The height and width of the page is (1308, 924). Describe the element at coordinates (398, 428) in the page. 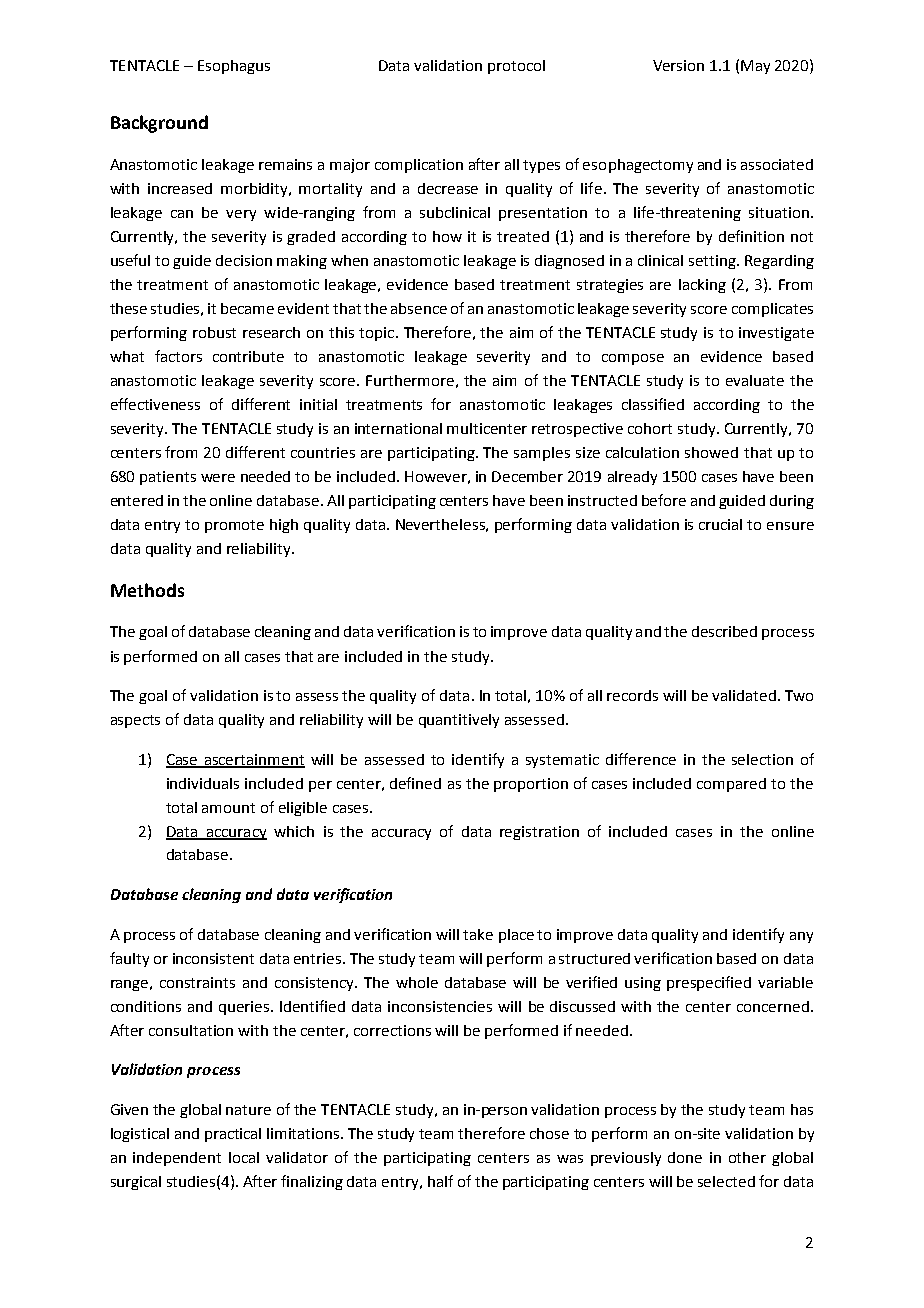

I see `international` at that location.
